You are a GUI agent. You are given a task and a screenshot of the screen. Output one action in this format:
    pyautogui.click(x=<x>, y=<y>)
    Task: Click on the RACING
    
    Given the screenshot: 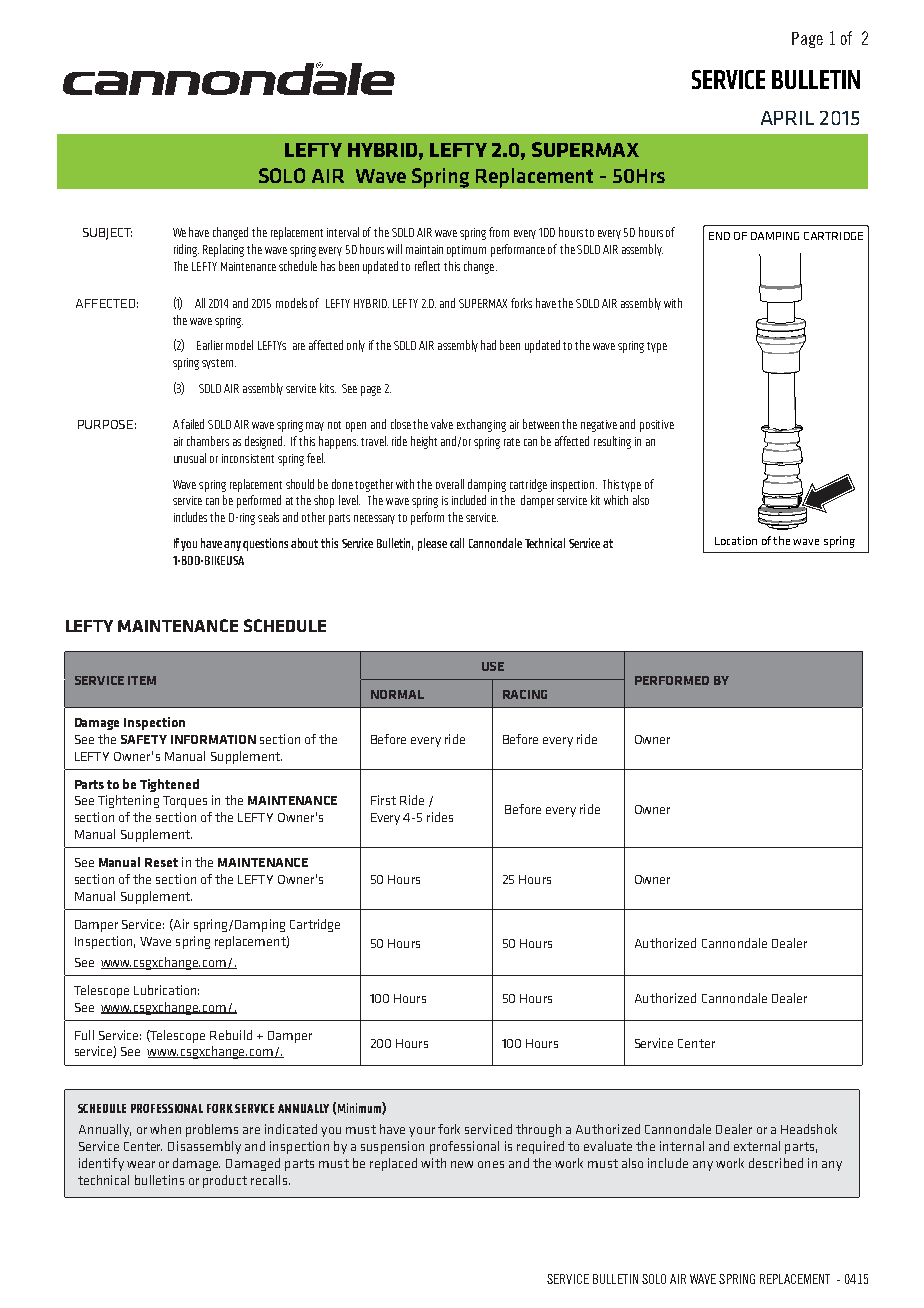 What is the action you would take?
    pyautogui.click(x=525, y=694)
